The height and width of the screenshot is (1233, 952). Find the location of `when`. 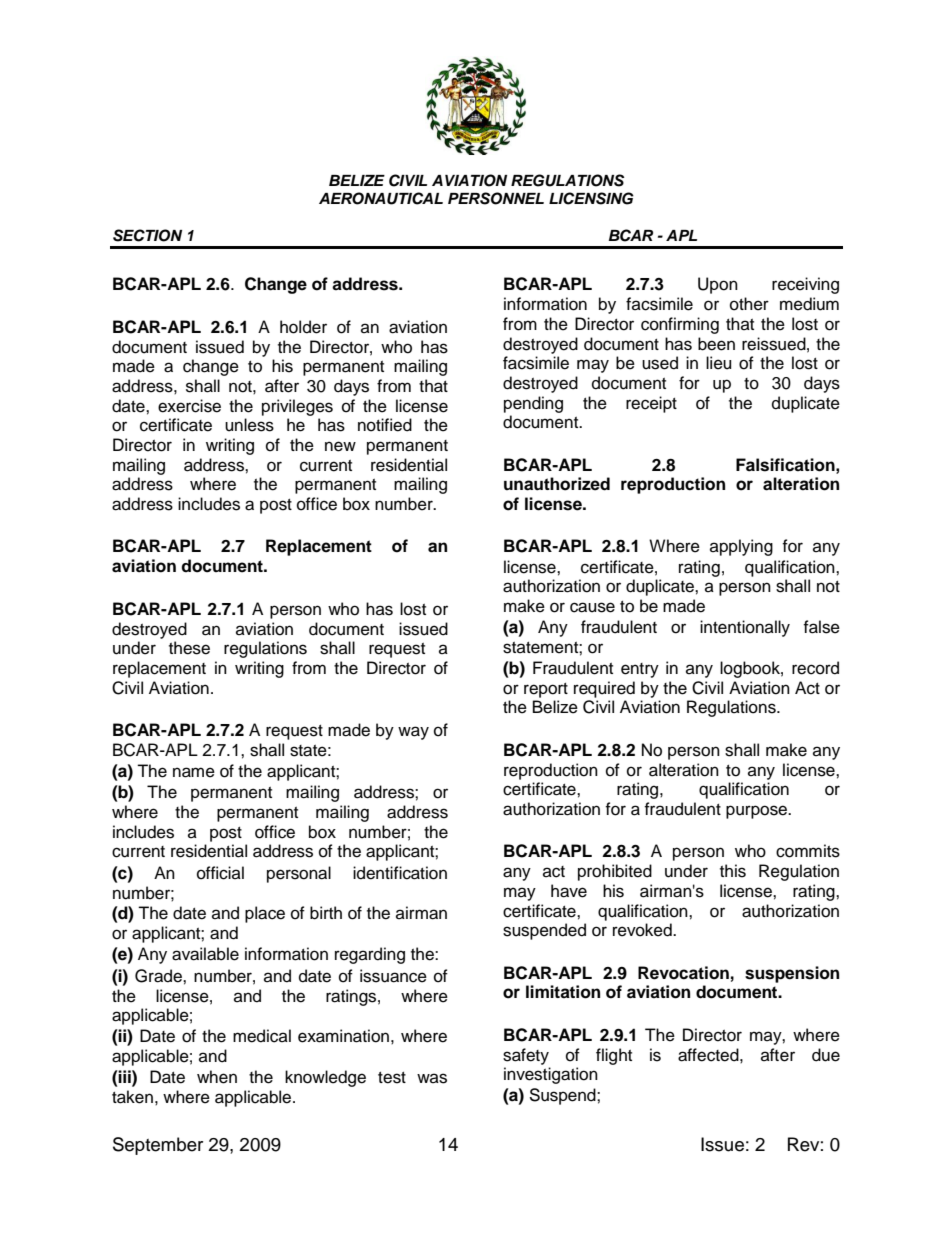

when is located at coordinates (217, 1077).
